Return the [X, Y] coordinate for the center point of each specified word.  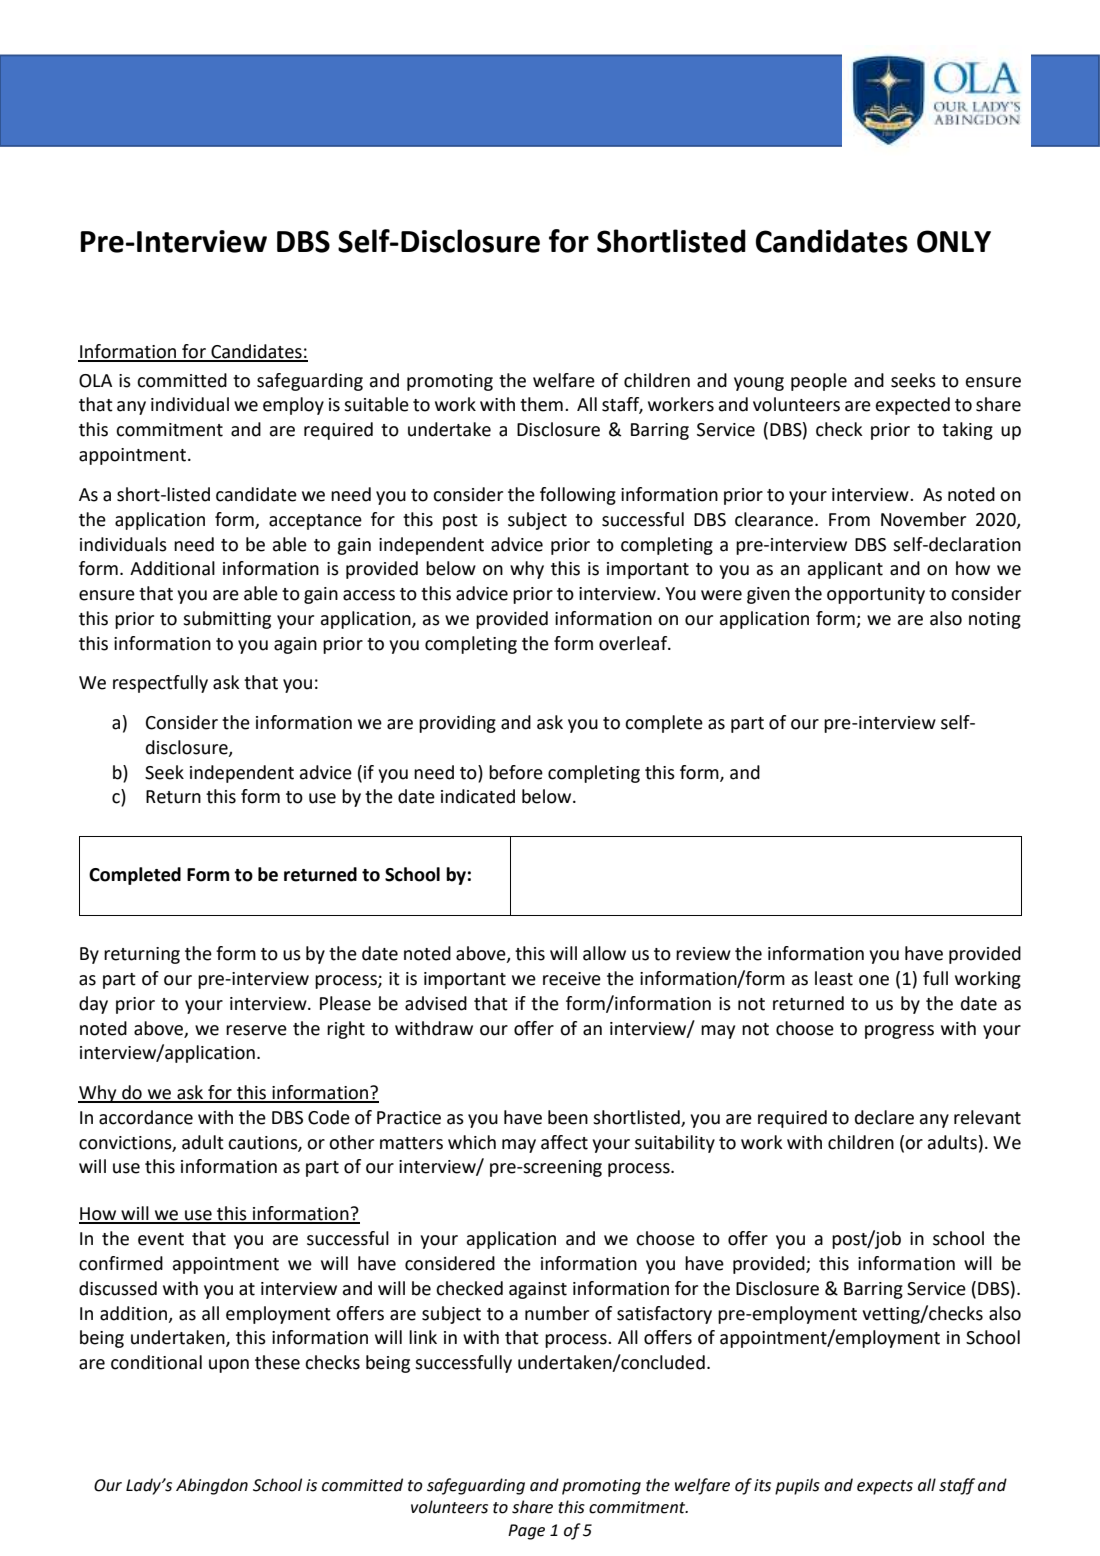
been [568, 1117]
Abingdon [212, 1486]
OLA [95, 381]
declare [884, 1117]
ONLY [954, 241]
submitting [227, 620]
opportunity [876, 595]
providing [457, 724]
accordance [146, 1117]
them [541, 404]
